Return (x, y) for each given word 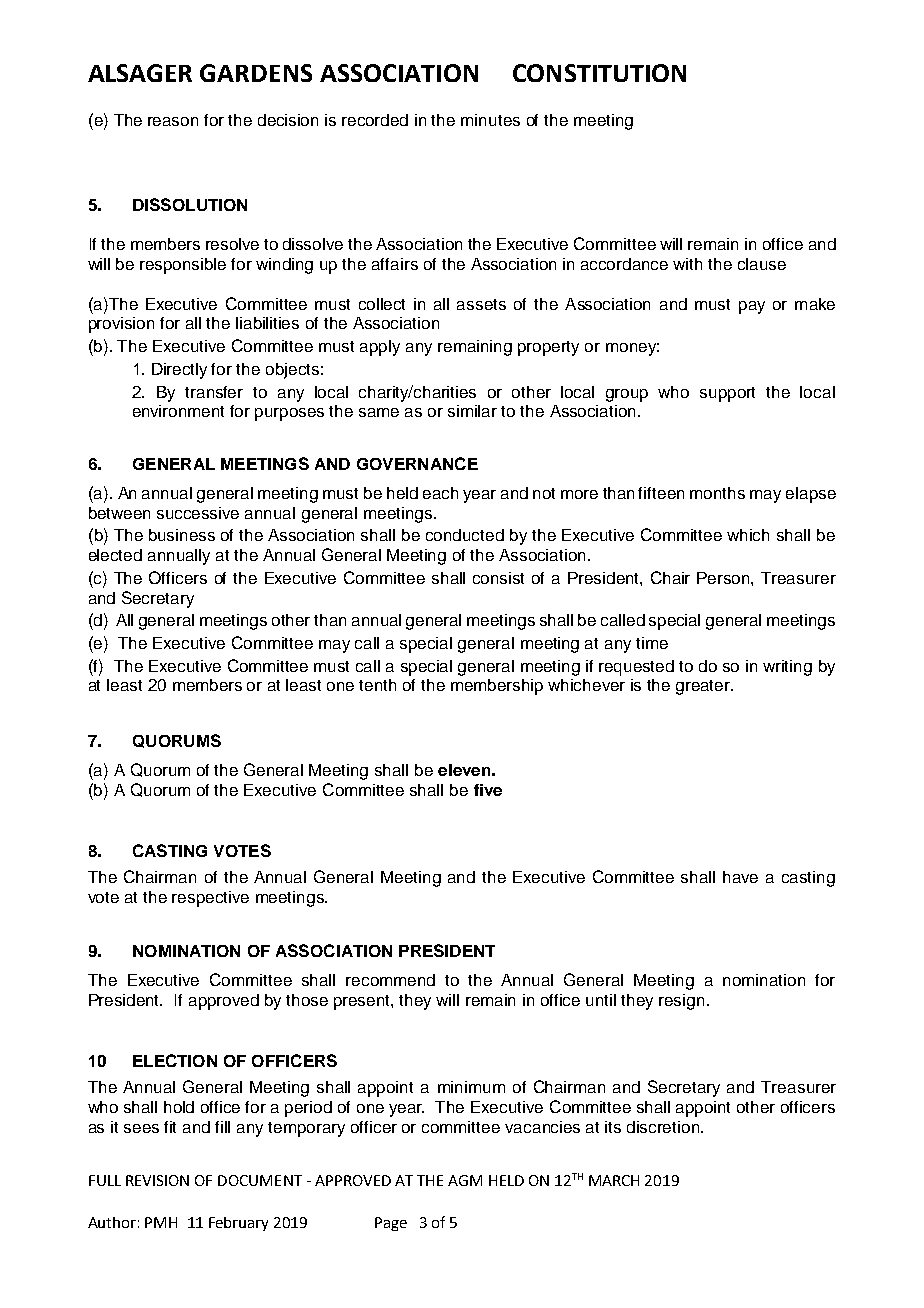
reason (173, 121)
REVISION (157, 1180)
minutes (490, 120)
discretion (664, 1127)
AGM (465, 1180)
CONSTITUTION (599, 73)
